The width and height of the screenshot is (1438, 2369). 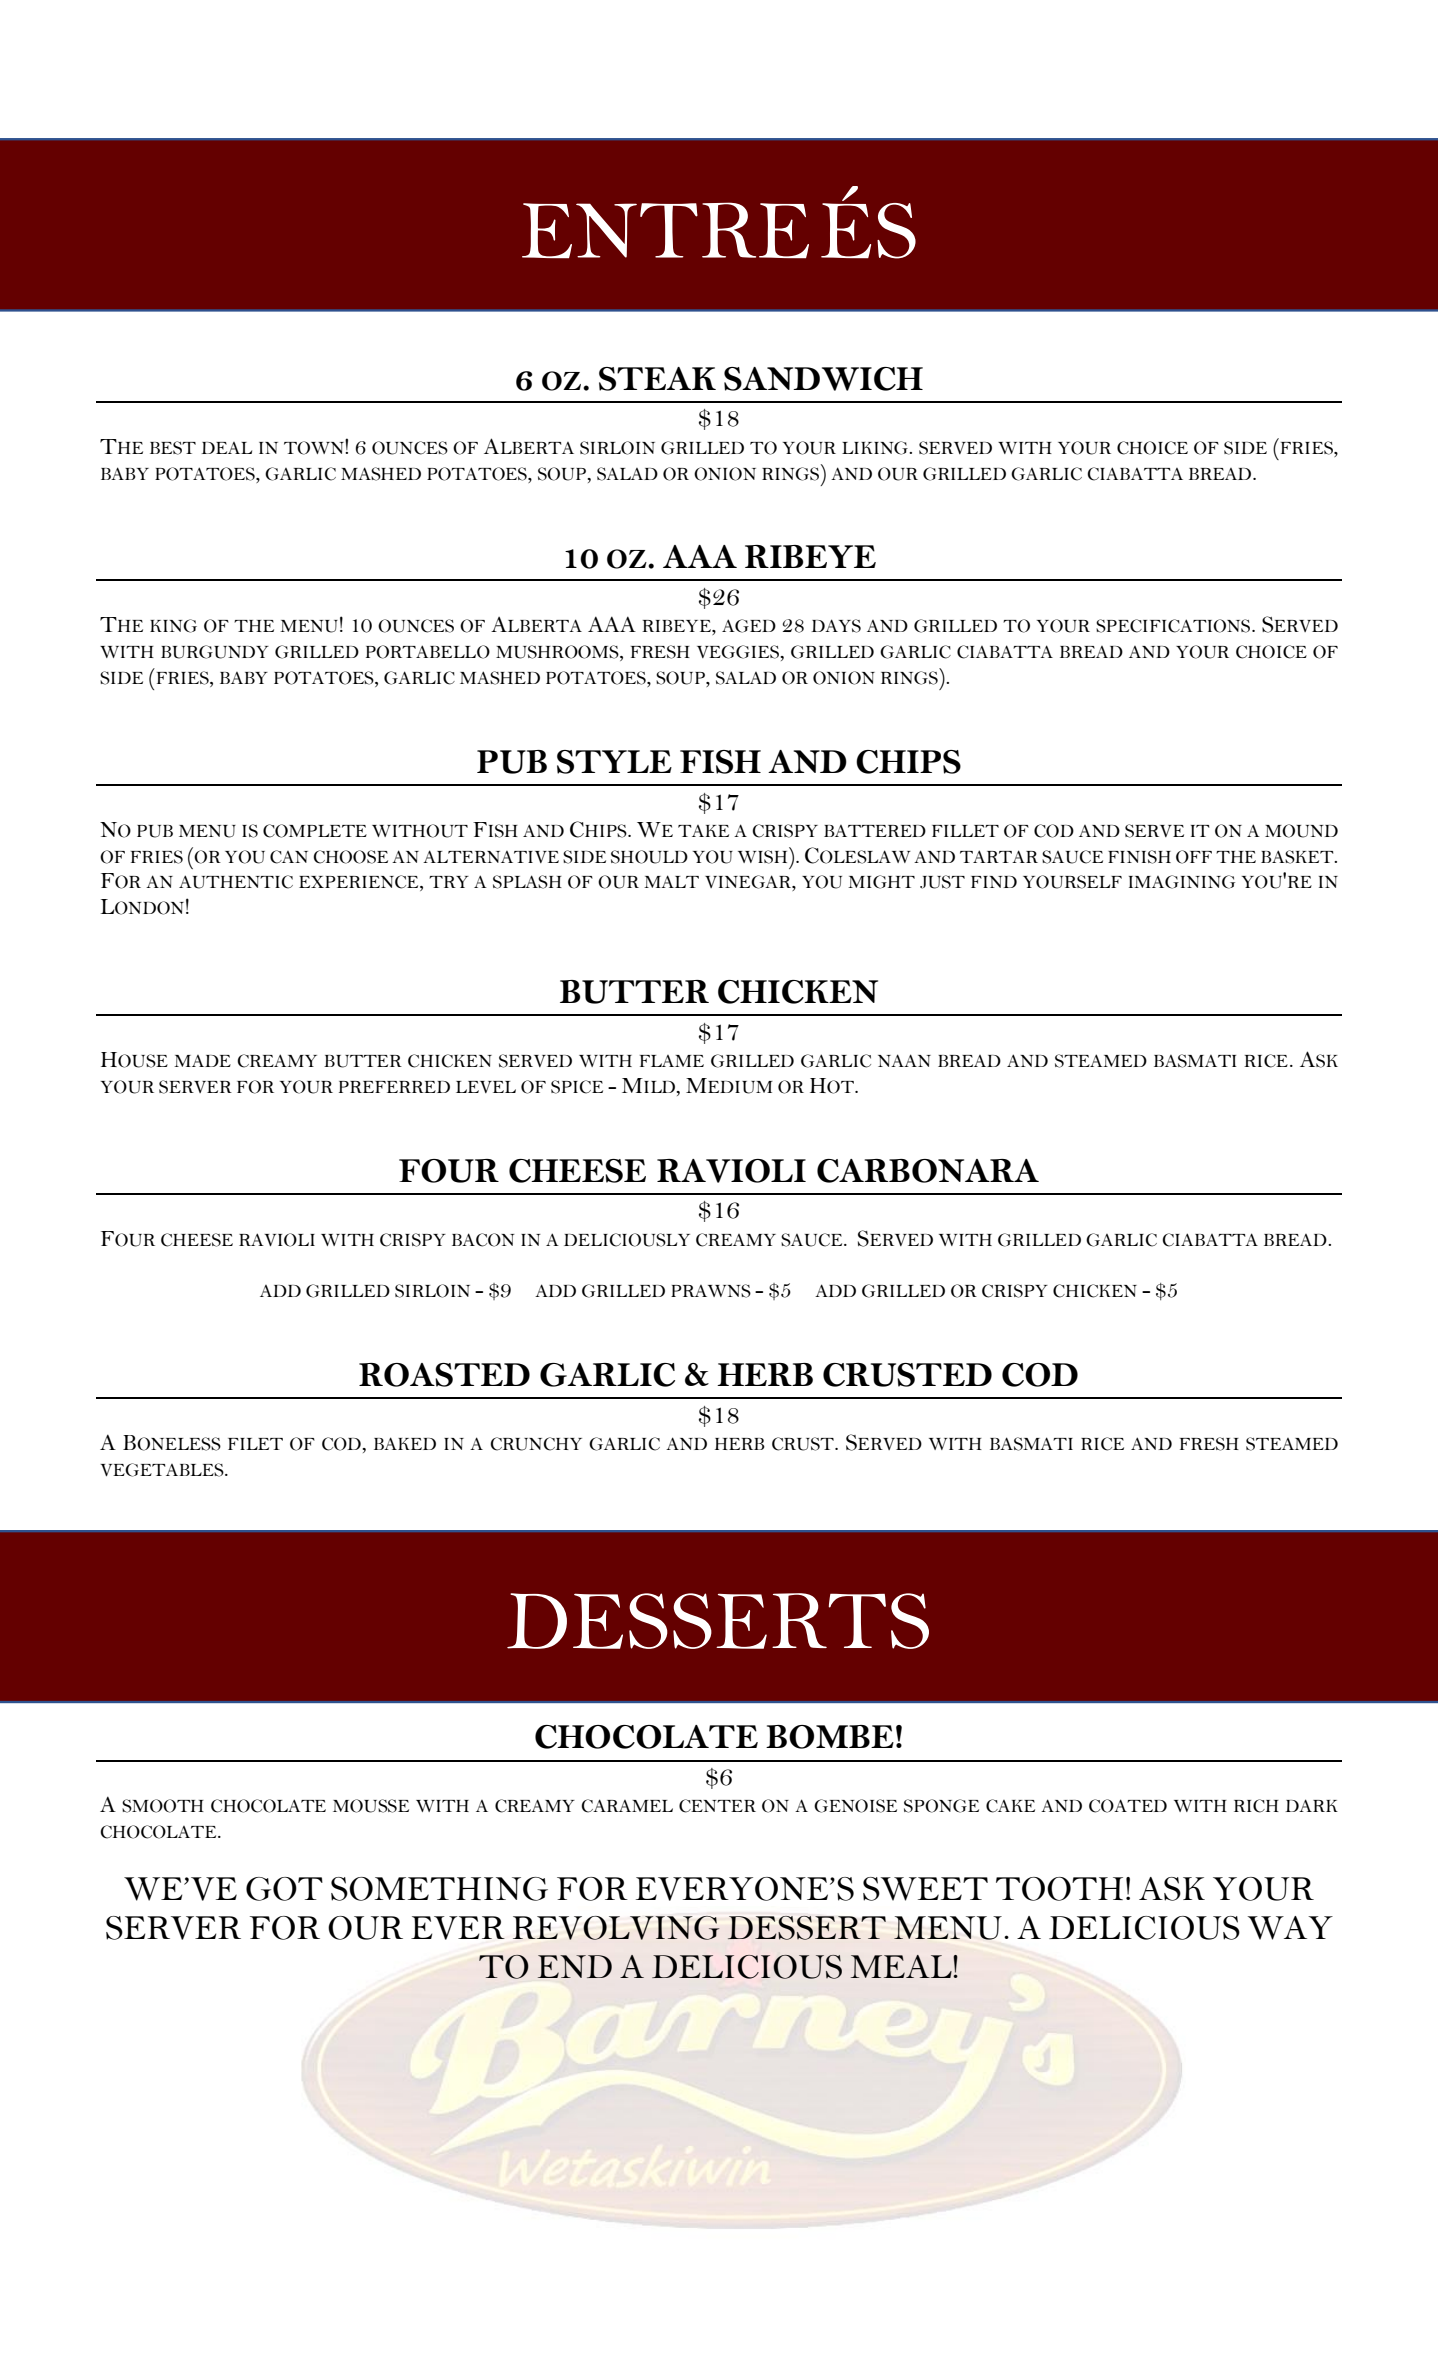 I want to click on IMAGINING, so click(x=1182, y=882).
